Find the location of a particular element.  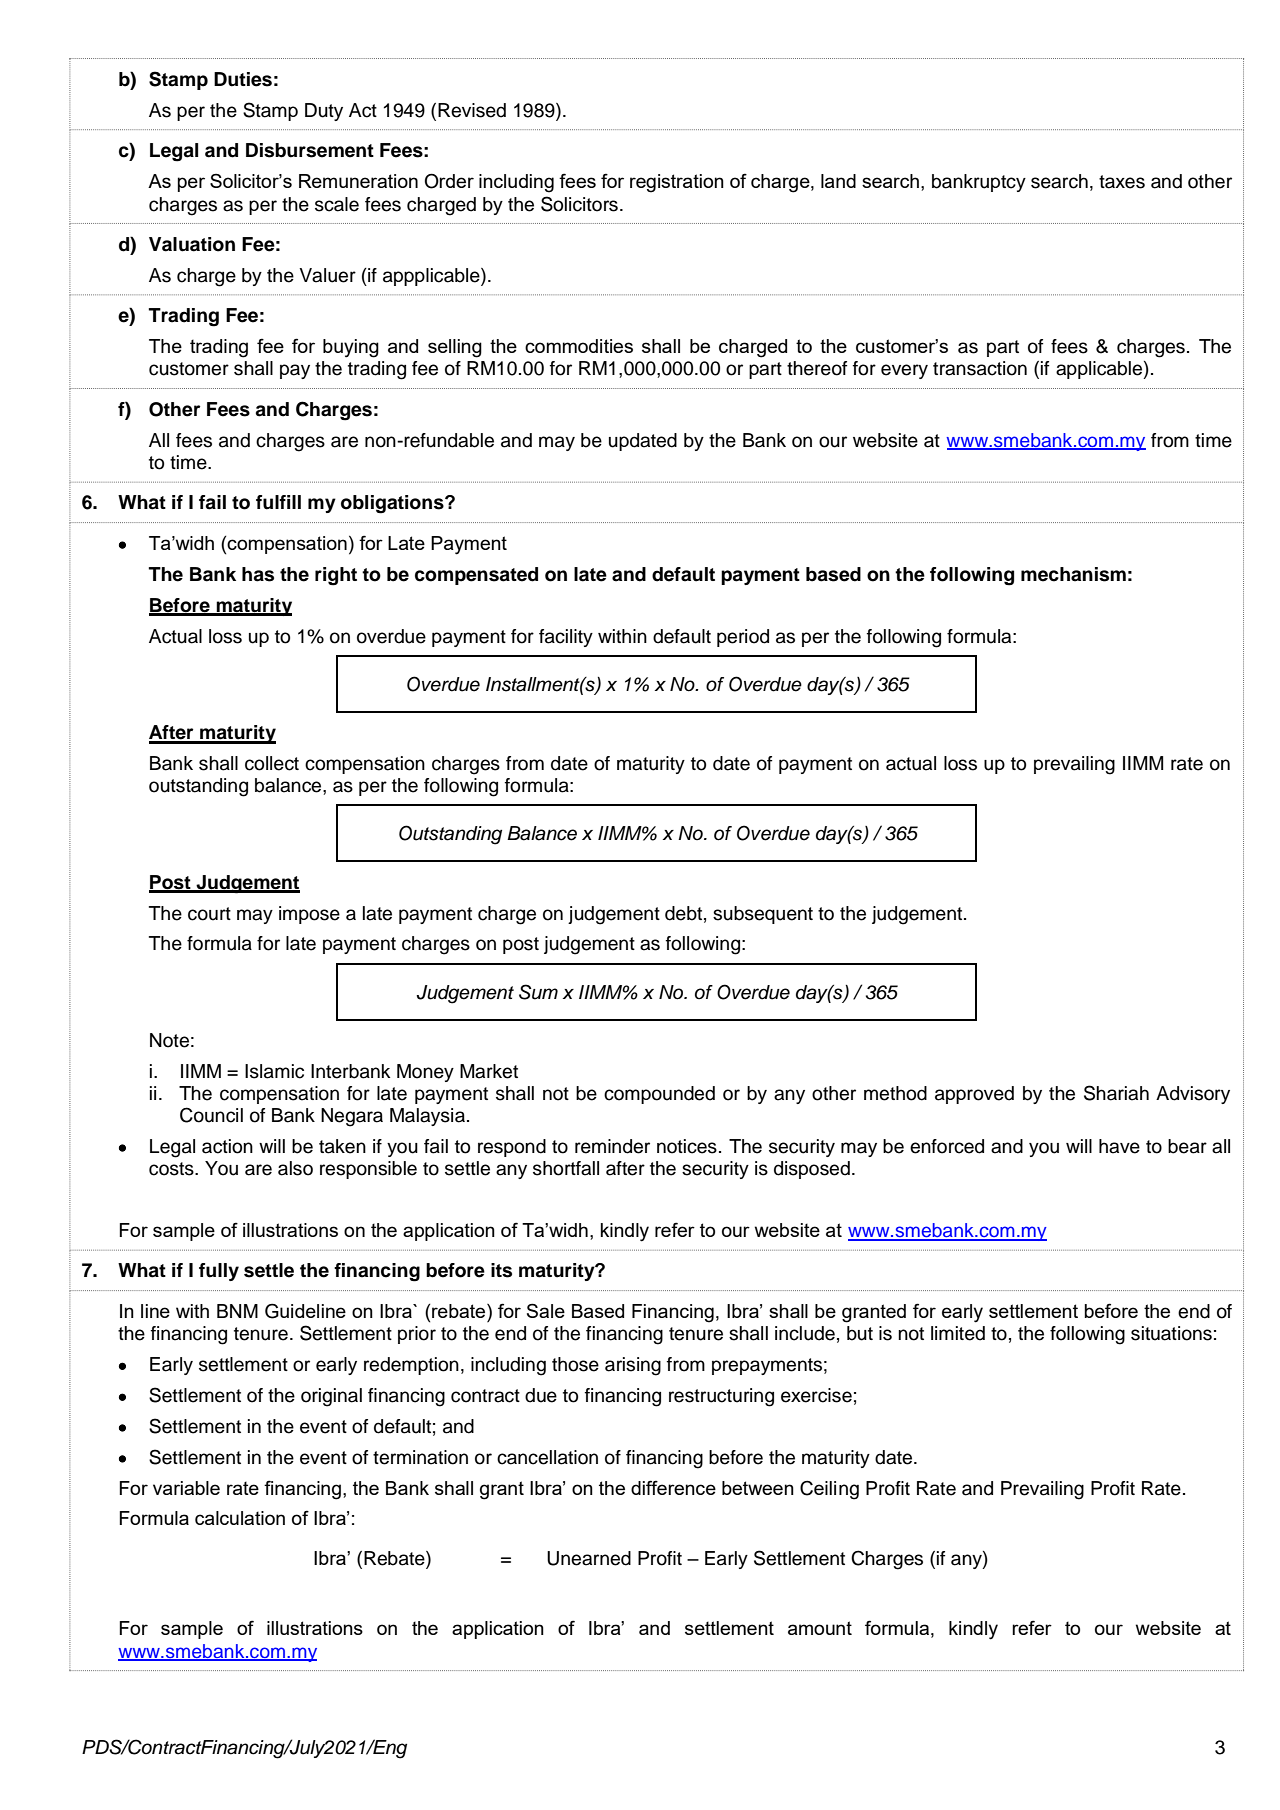

period is located at coordinates (743, 638).
